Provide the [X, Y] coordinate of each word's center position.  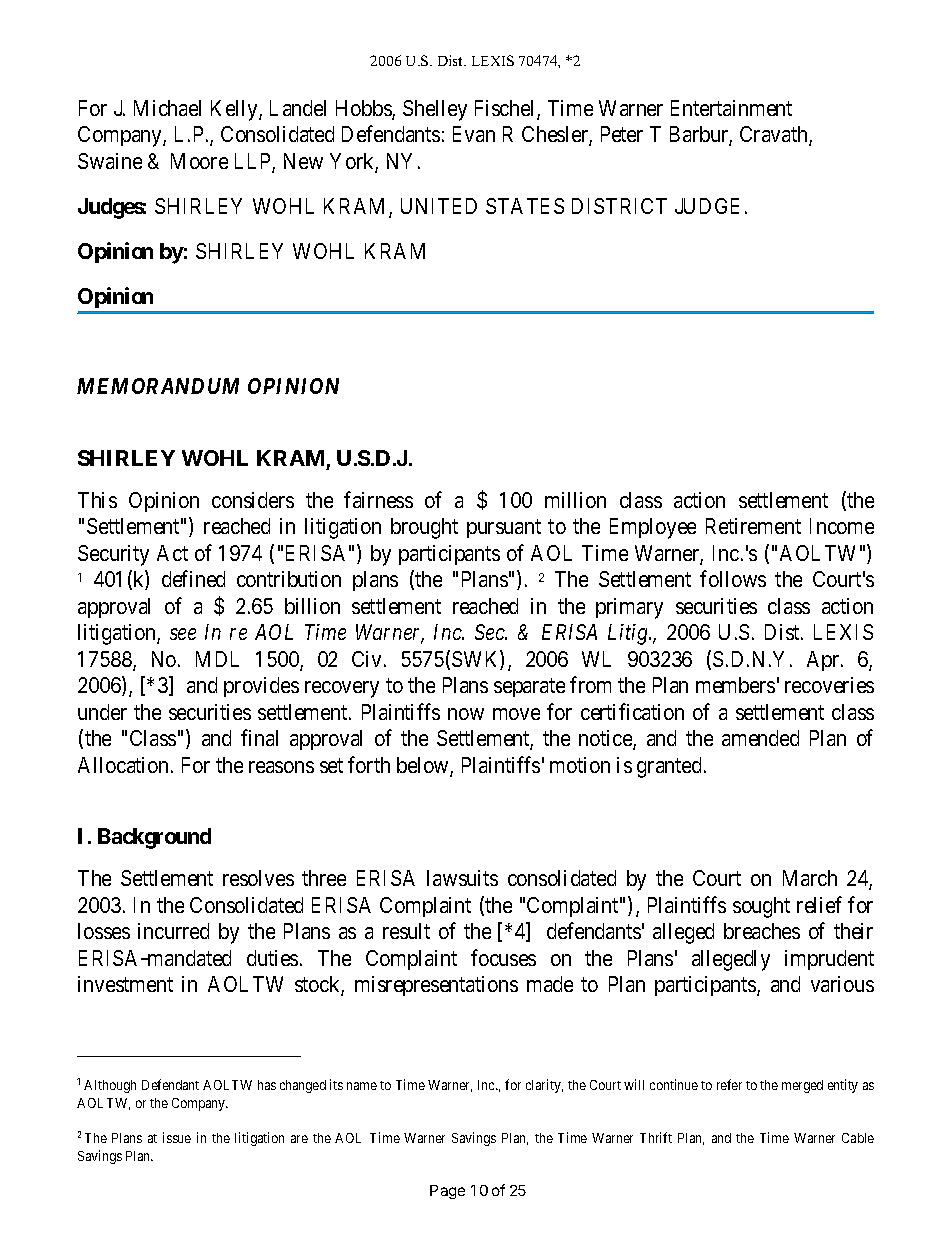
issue [177, 1137]
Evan [474, 134]
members [735, 685]
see [183, 634]
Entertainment [731, 108]
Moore [199, 161]
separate [529, 688]
